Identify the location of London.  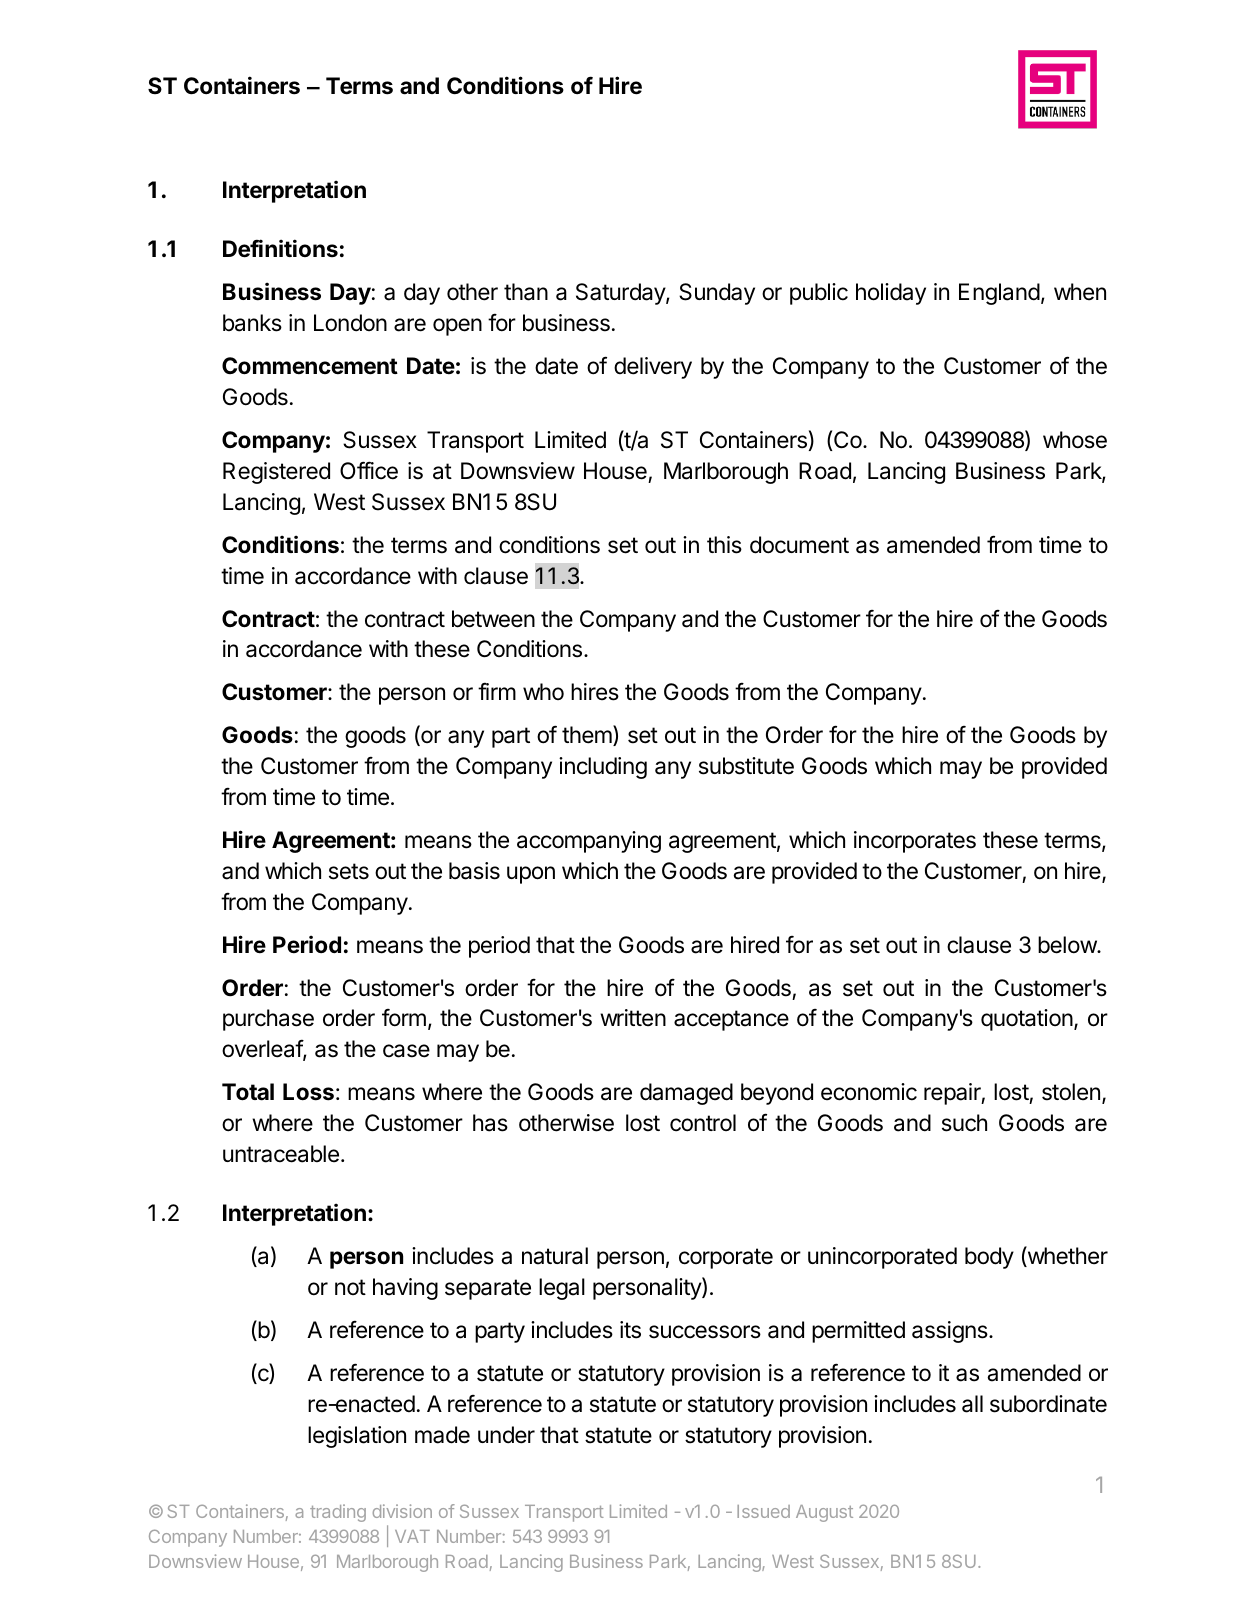
(350, 323).
